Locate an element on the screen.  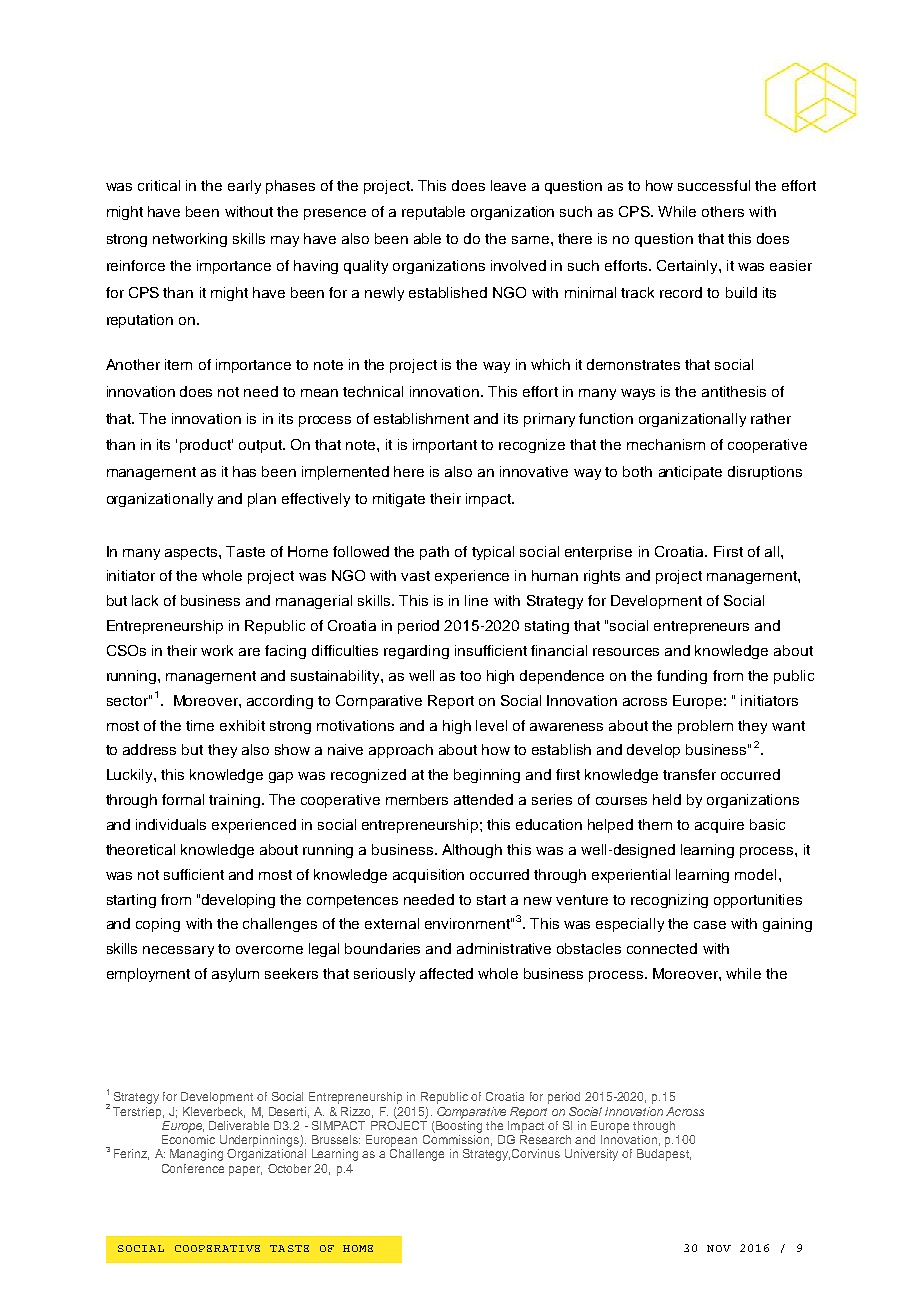
University is located at coordinates (591, 1155).
